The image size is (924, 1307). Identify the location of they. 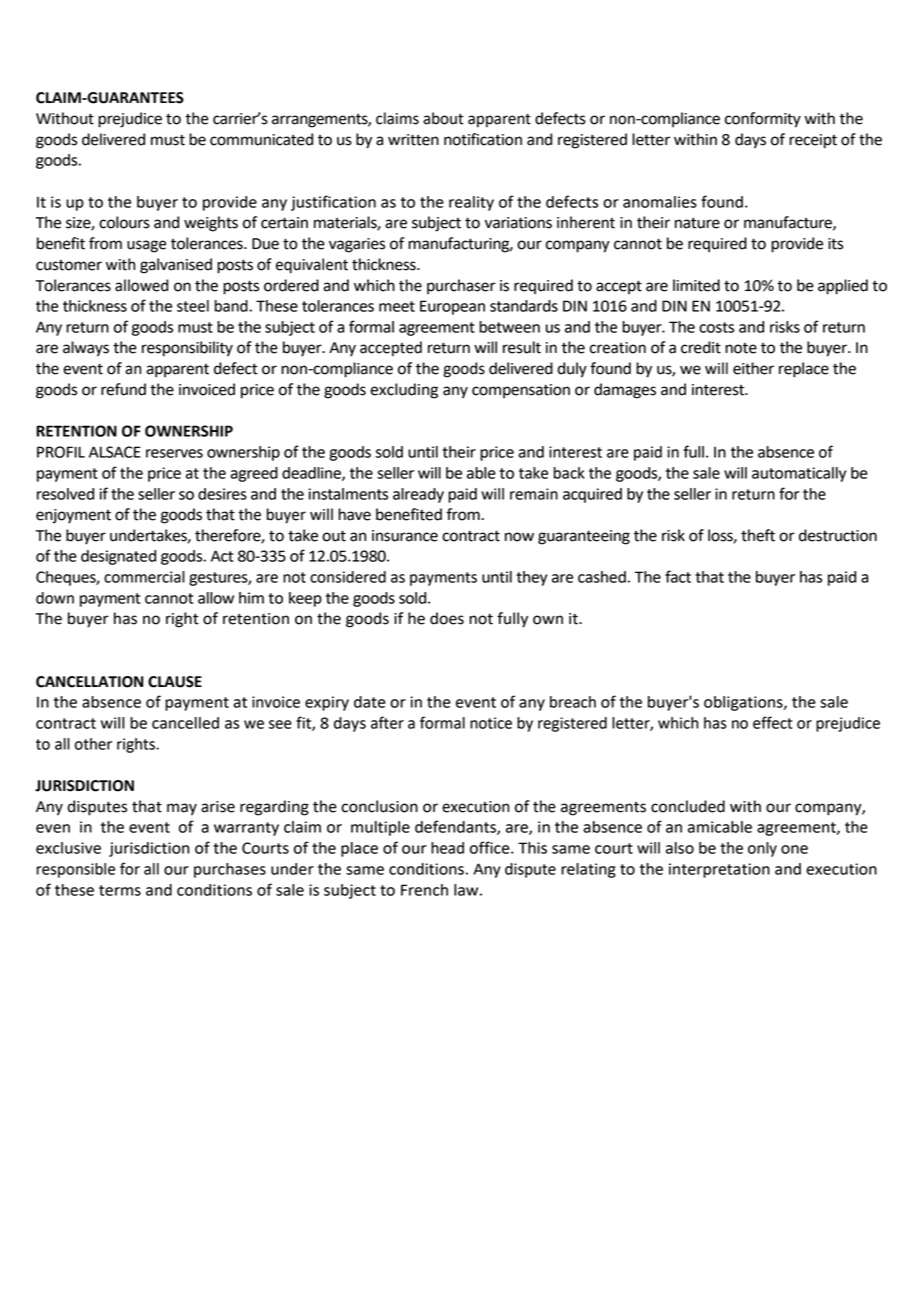
(531, 578).
